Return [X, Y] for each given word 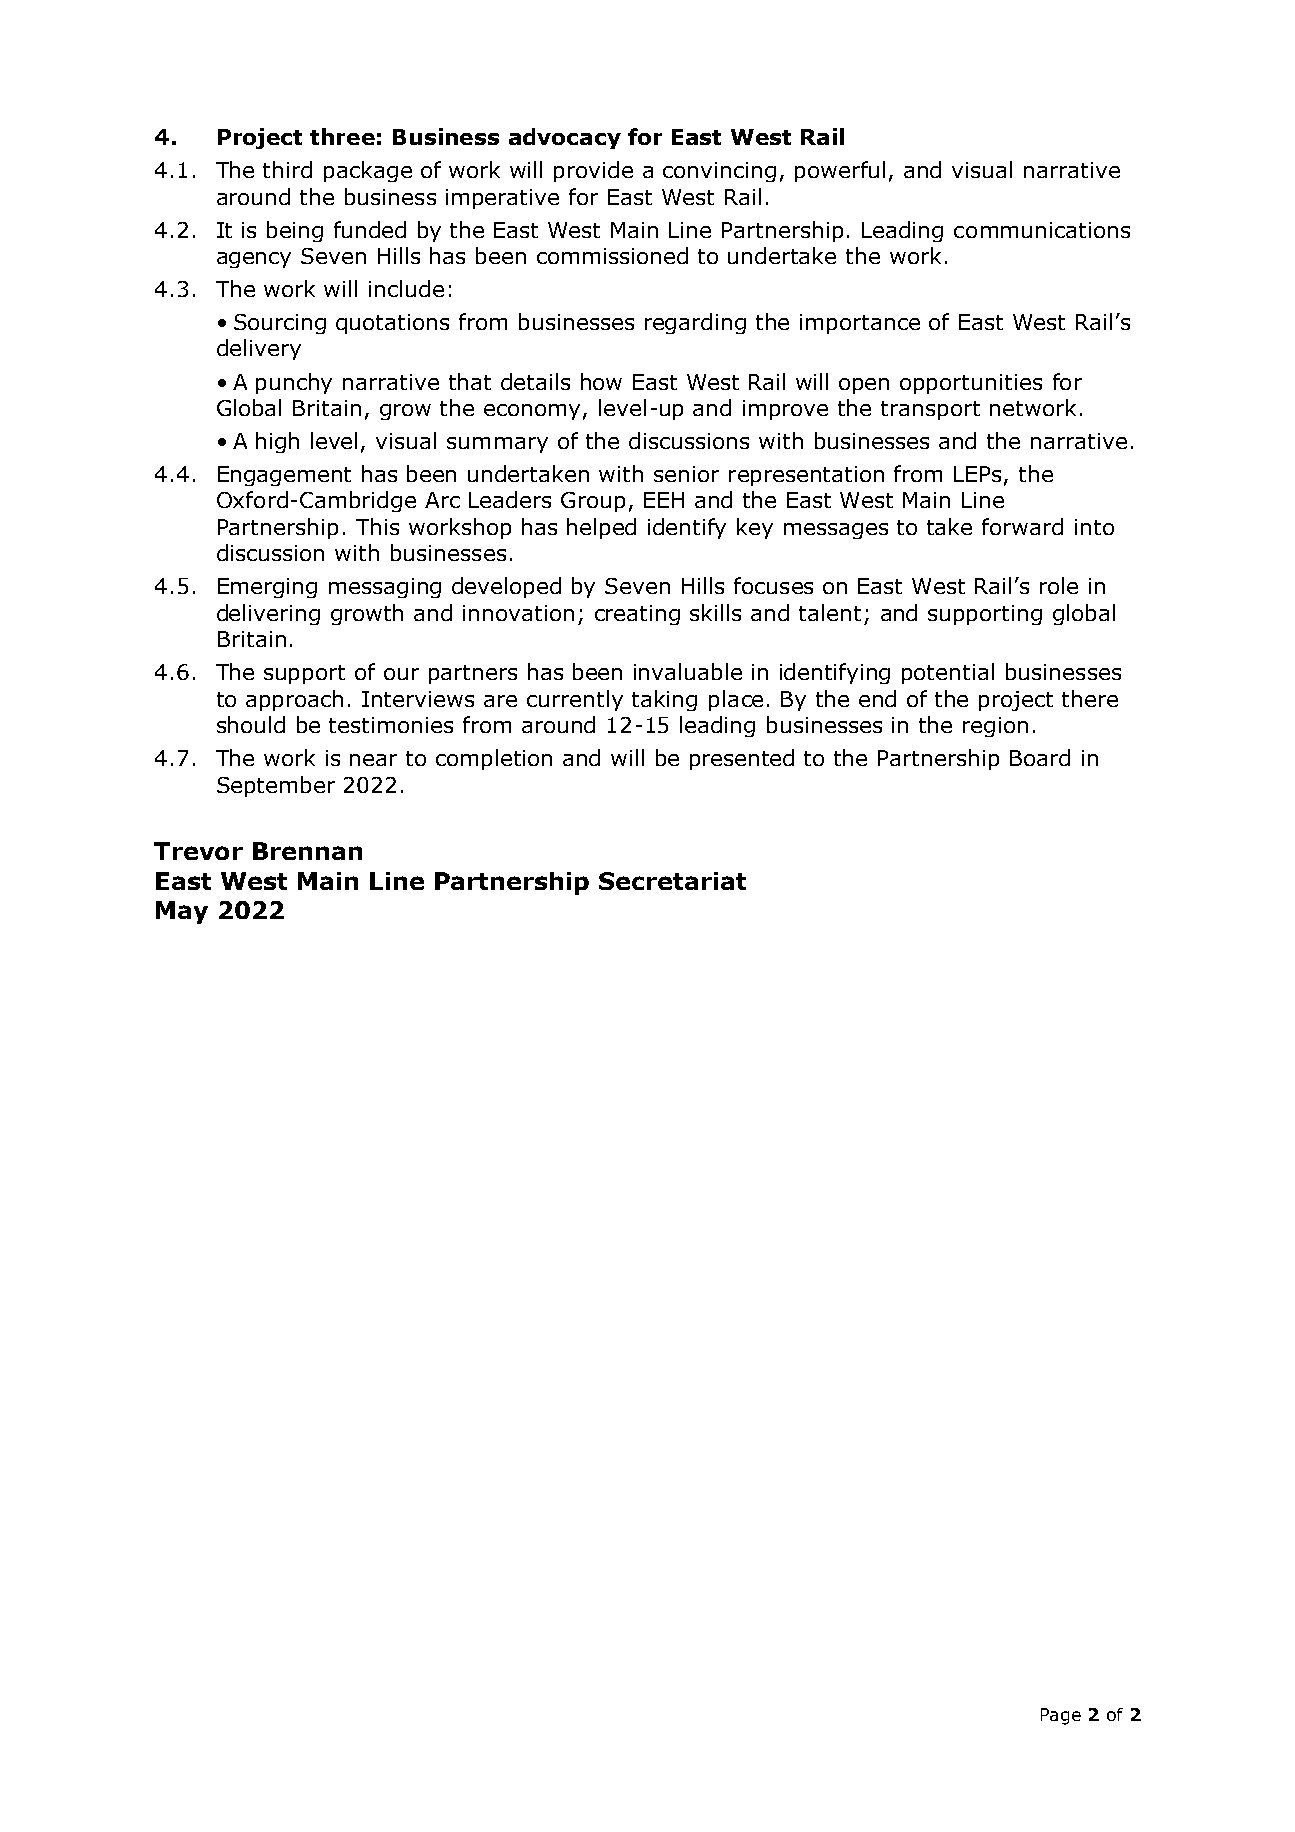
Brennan [307, 851]
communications [1042, 230]
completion [494, 759]
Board [1040, 757]
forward [1022, 526]
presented [742, 759]
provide [593, 171]
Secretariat [672, 881]
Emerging [267, 588]
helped [601, 528]
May [182, 912]
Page [1061, 1716]
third [287, 169]
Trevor [198, 851]
